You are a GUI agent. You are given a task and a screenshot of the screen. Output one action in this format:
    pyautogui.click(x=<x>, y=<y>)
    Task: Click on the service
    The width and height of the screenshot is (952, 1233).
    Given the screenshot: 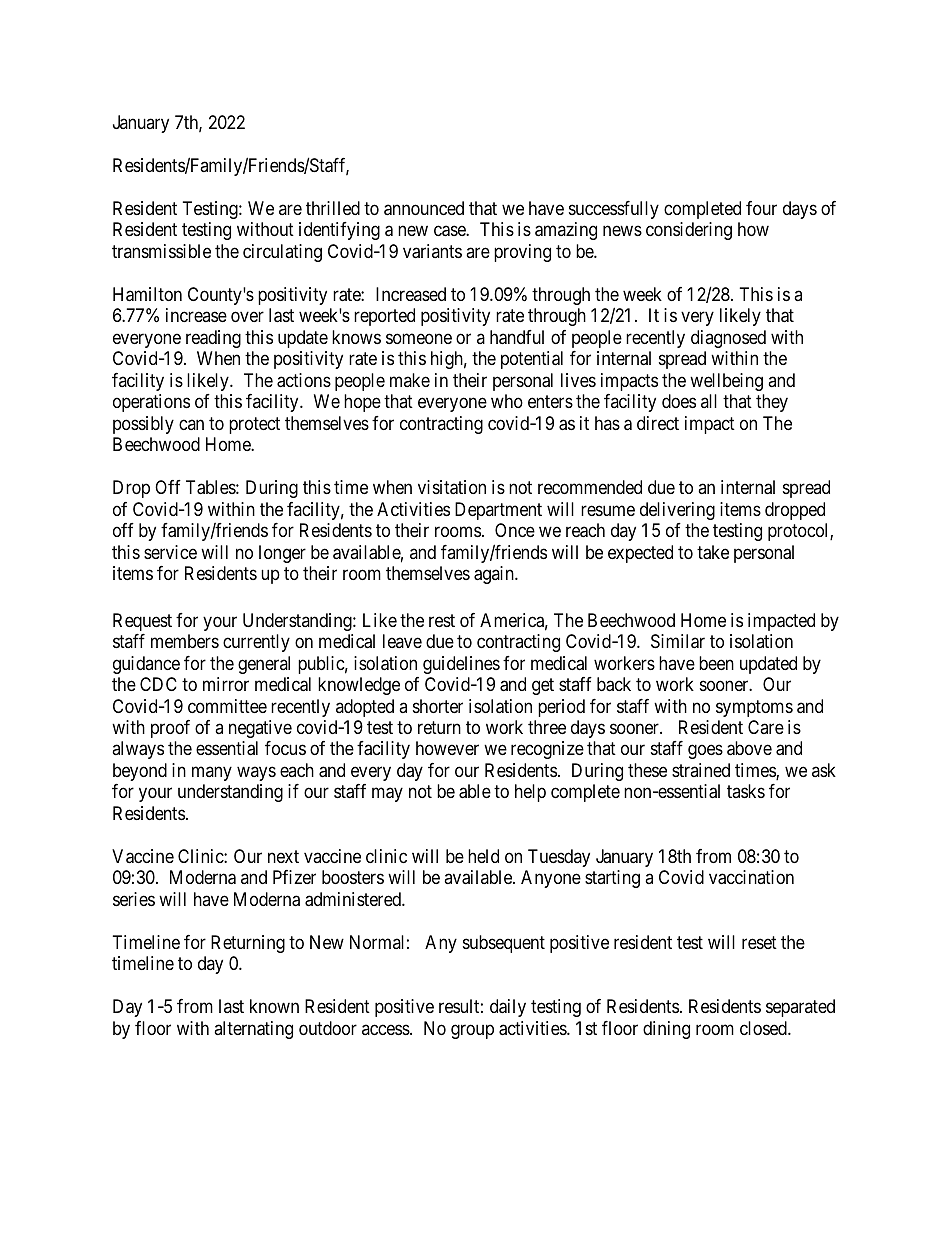 What is the action you would take?
    pyautogui.click(x=170, y=552)
